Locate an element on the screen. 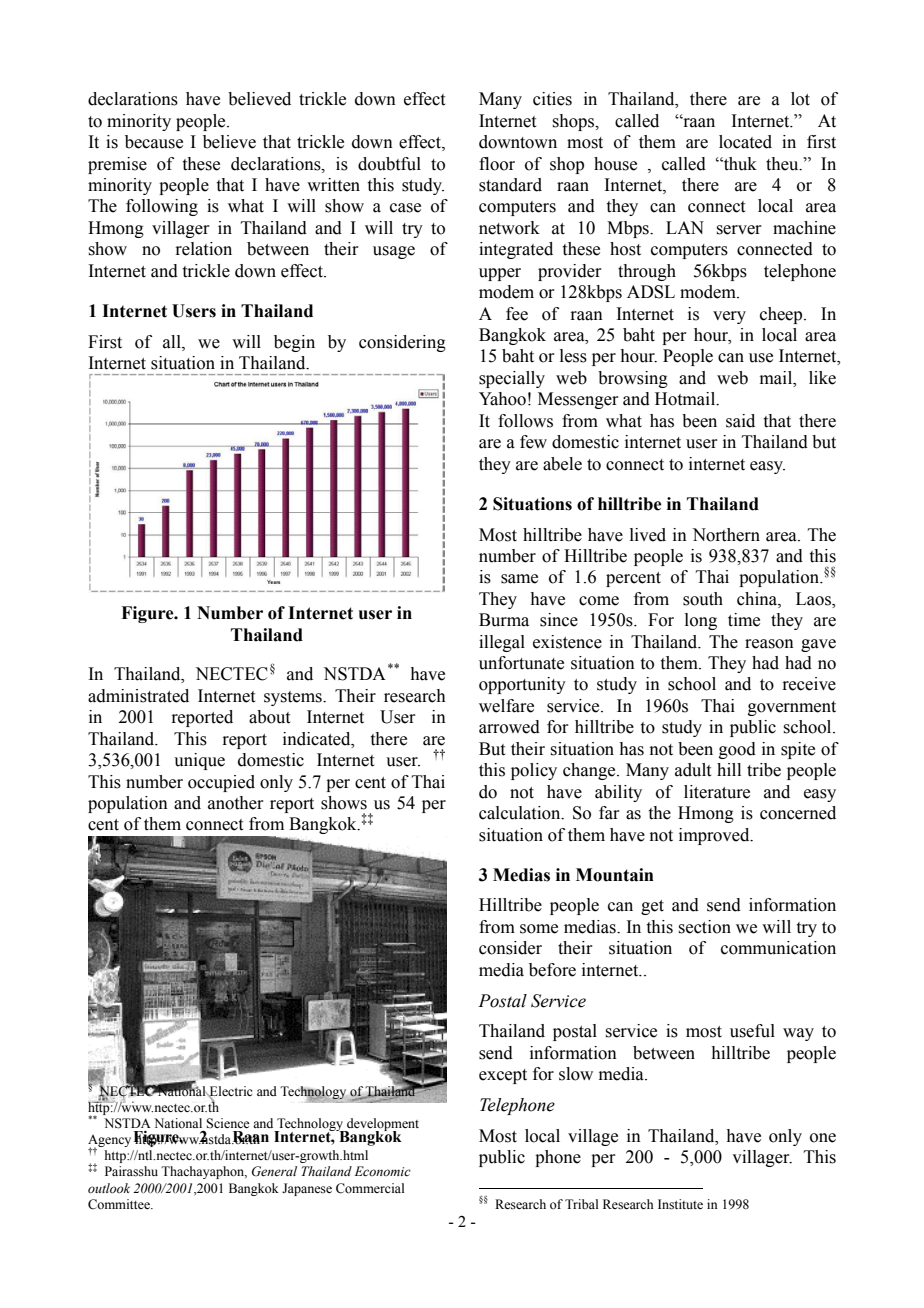 The width and height of the screenshot is (924, 1308). Electric is located at coordinates (230, 1092).
